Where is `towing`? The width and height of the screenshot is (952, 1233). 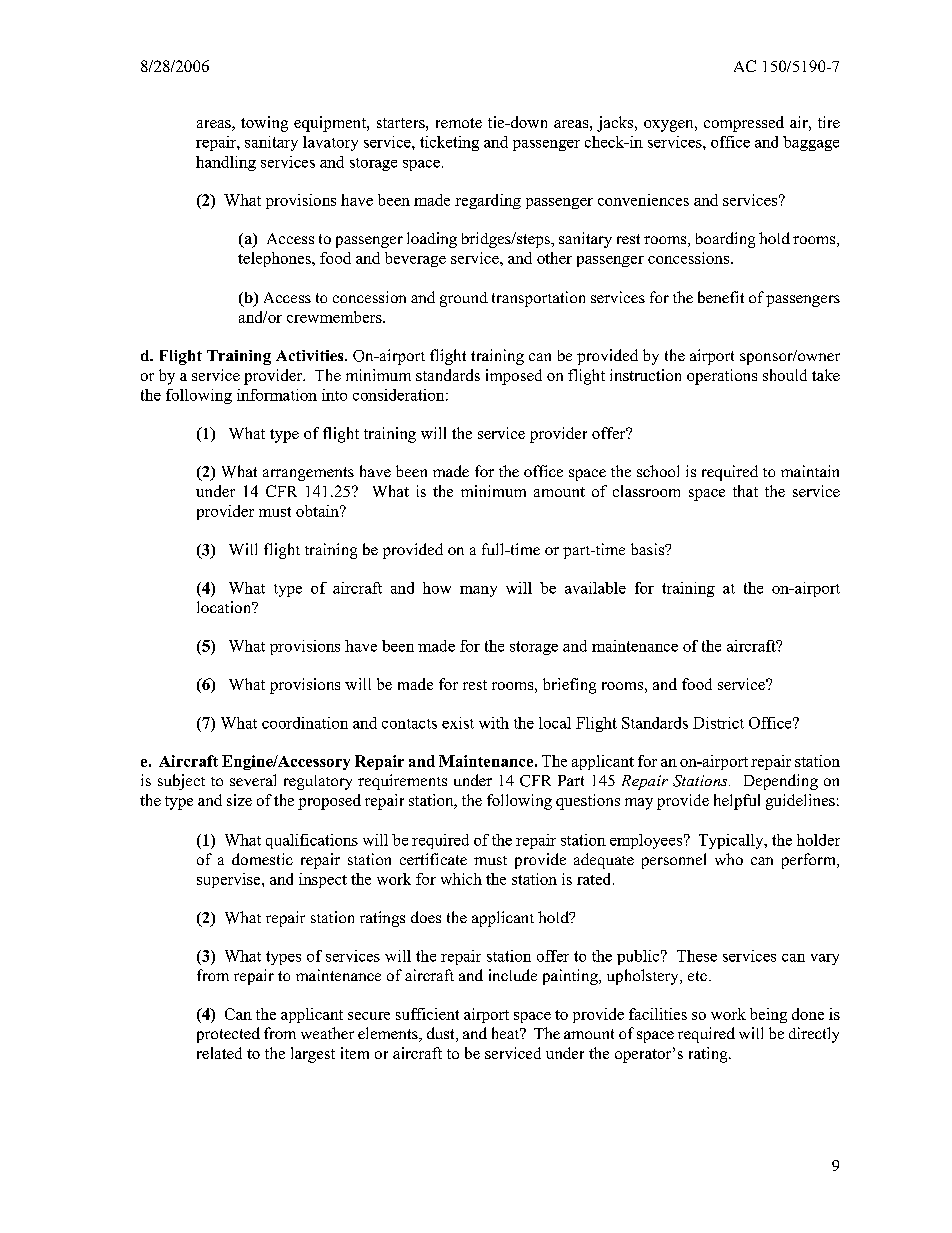
towing is located at coordinates (264, 124).
